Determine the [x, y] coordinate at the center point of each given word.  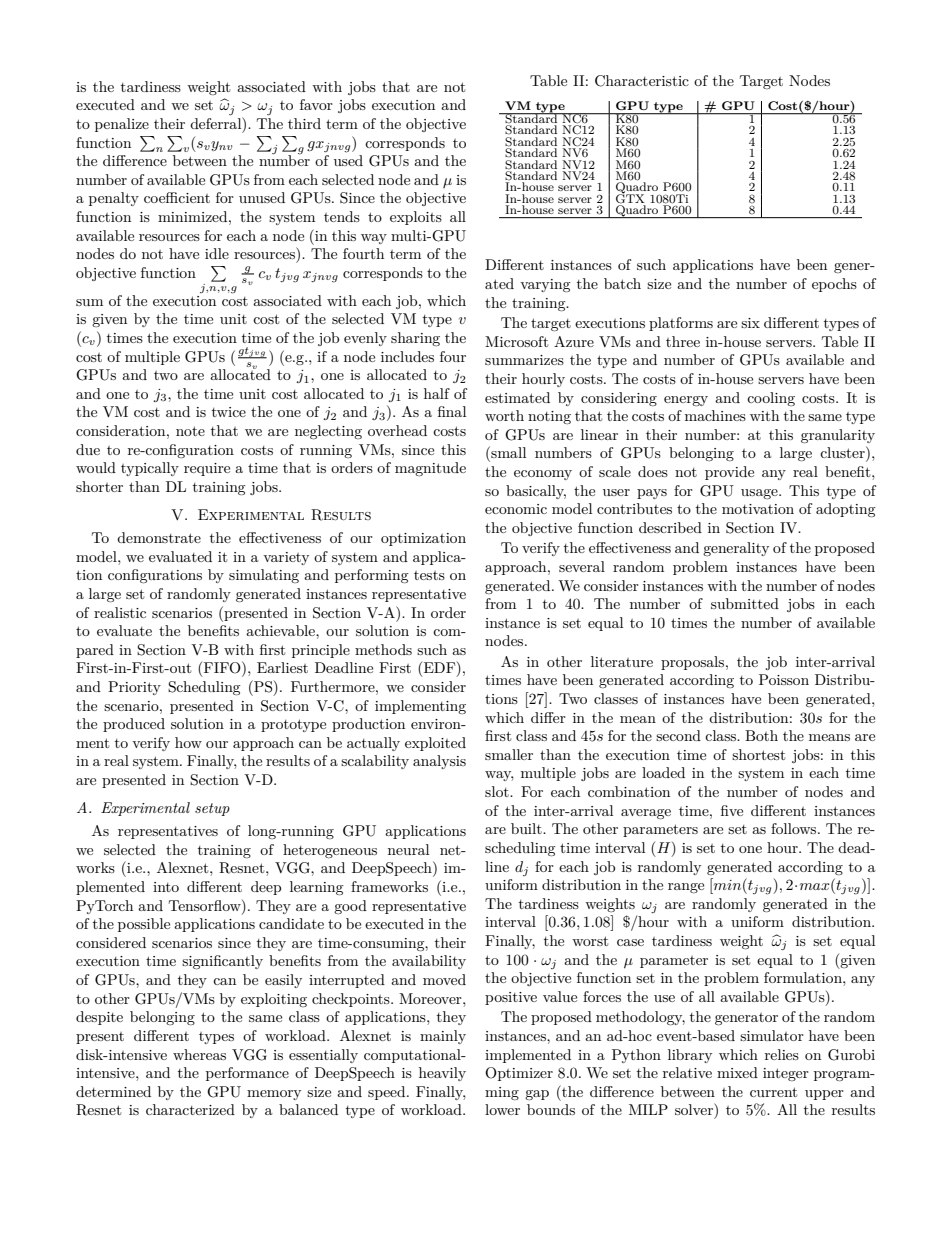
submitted [745, 603]
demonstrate [159, 537]
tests [429, 575]
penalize [122, 125]
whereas [199, 1054]
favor [316, 104]
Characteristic [642, 81]
